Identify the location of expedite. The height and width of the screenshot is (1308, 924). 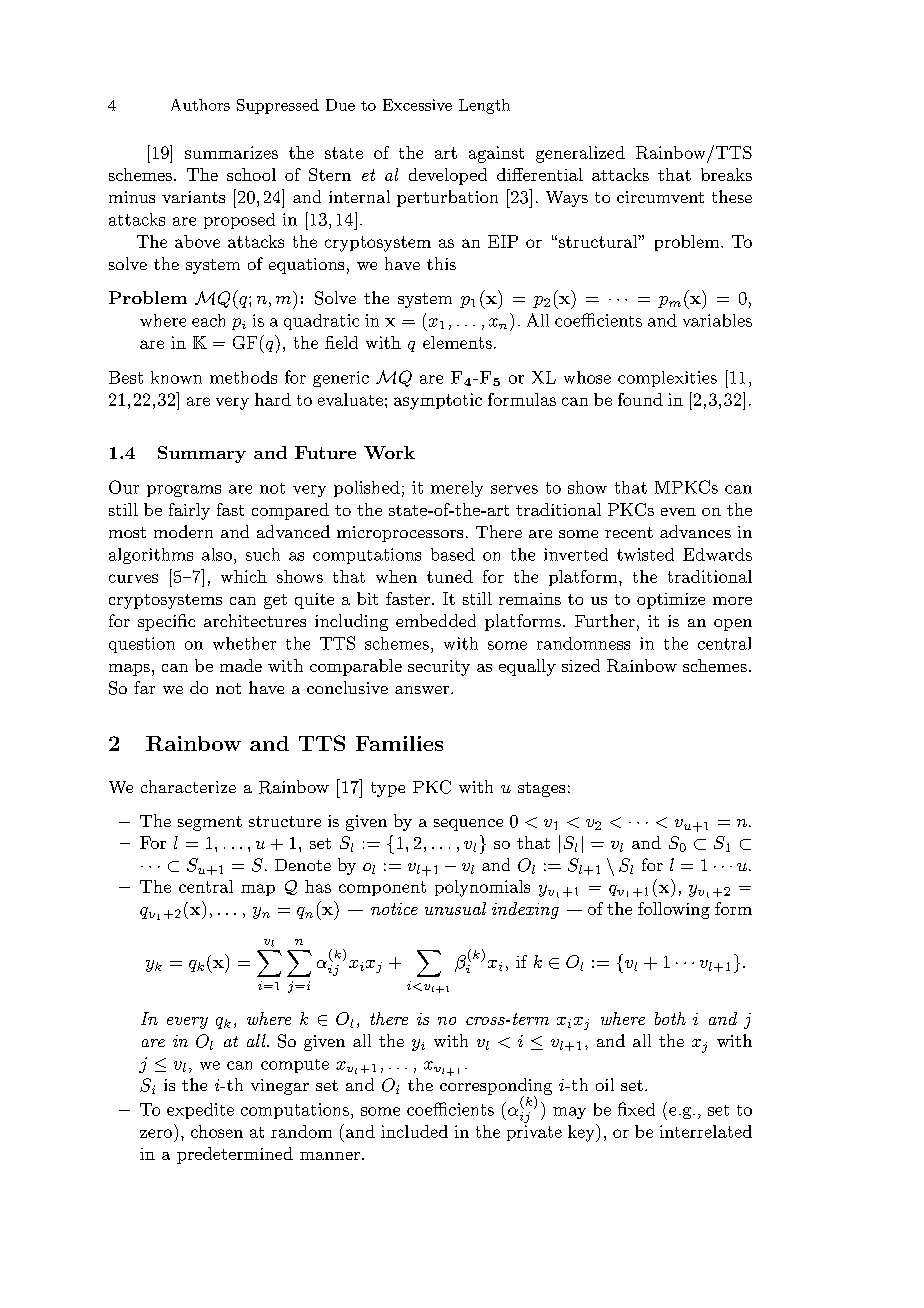
(200, 1111).
